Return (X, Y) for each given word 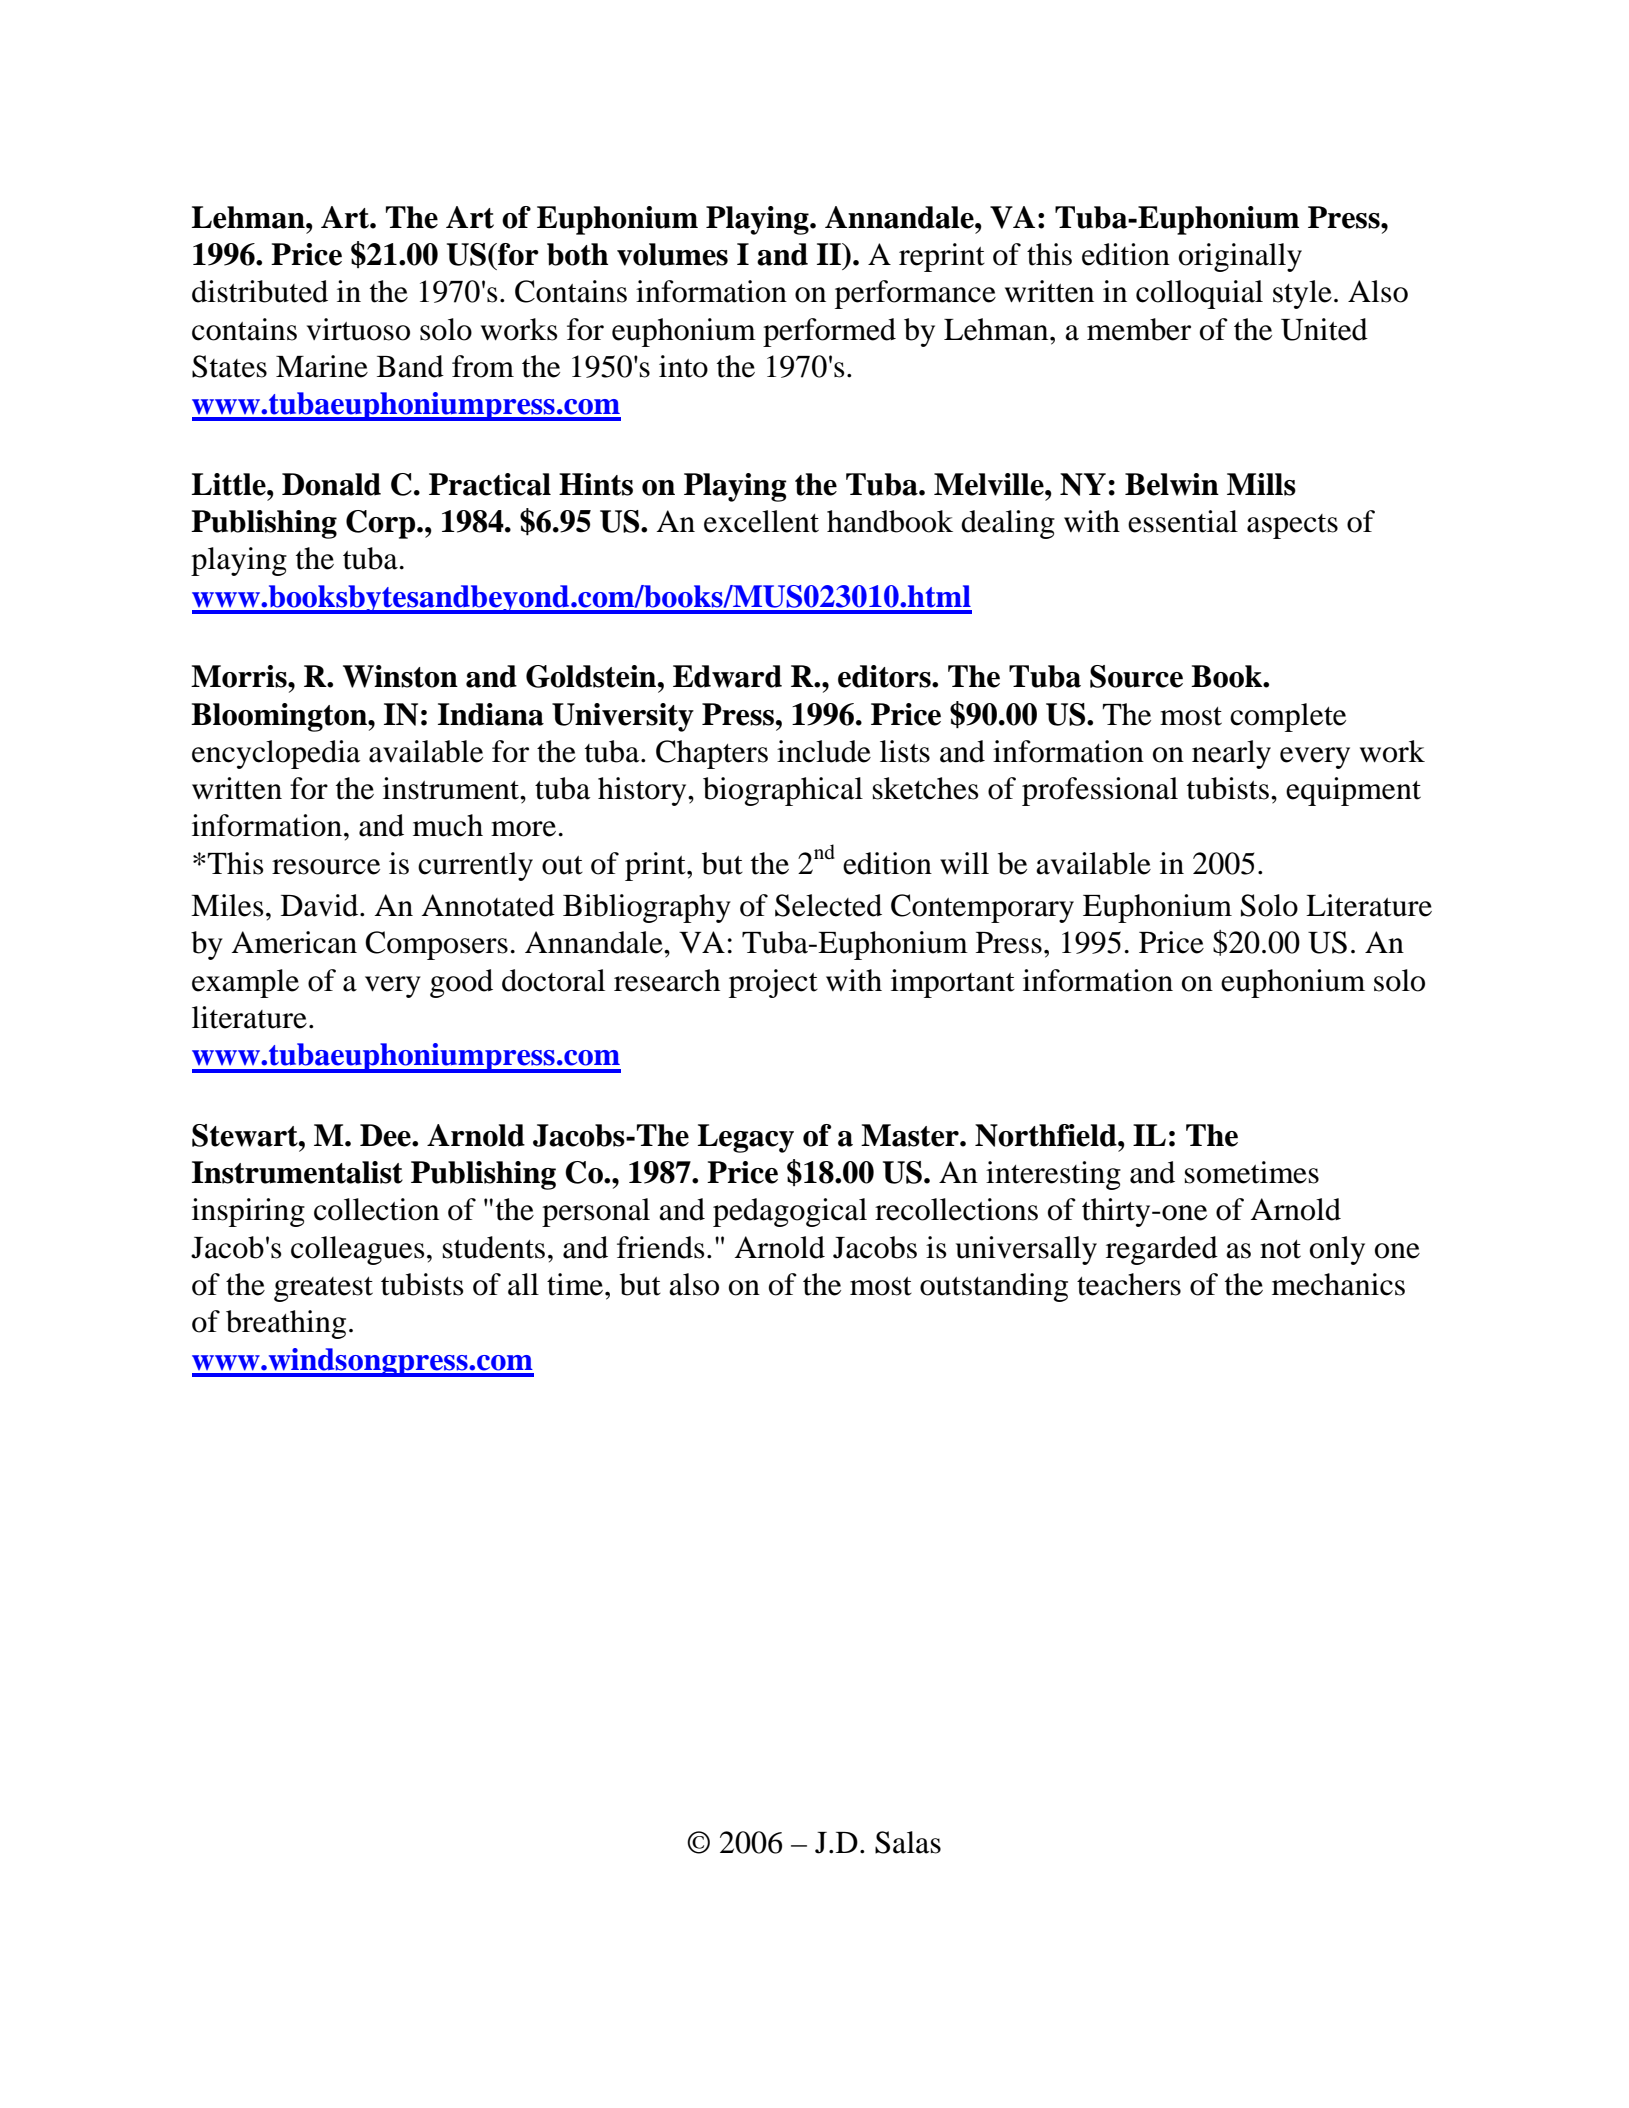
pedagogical (790, 1212)
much (448, 825)
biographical (783, 791)
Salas (908, 1842)
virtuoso (358, 329)
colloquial (1199, 294)
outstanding (994, 1287)
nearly (1231, 754)
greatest (323, 1289)
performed (829, 332)
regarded (1162, 1250)
